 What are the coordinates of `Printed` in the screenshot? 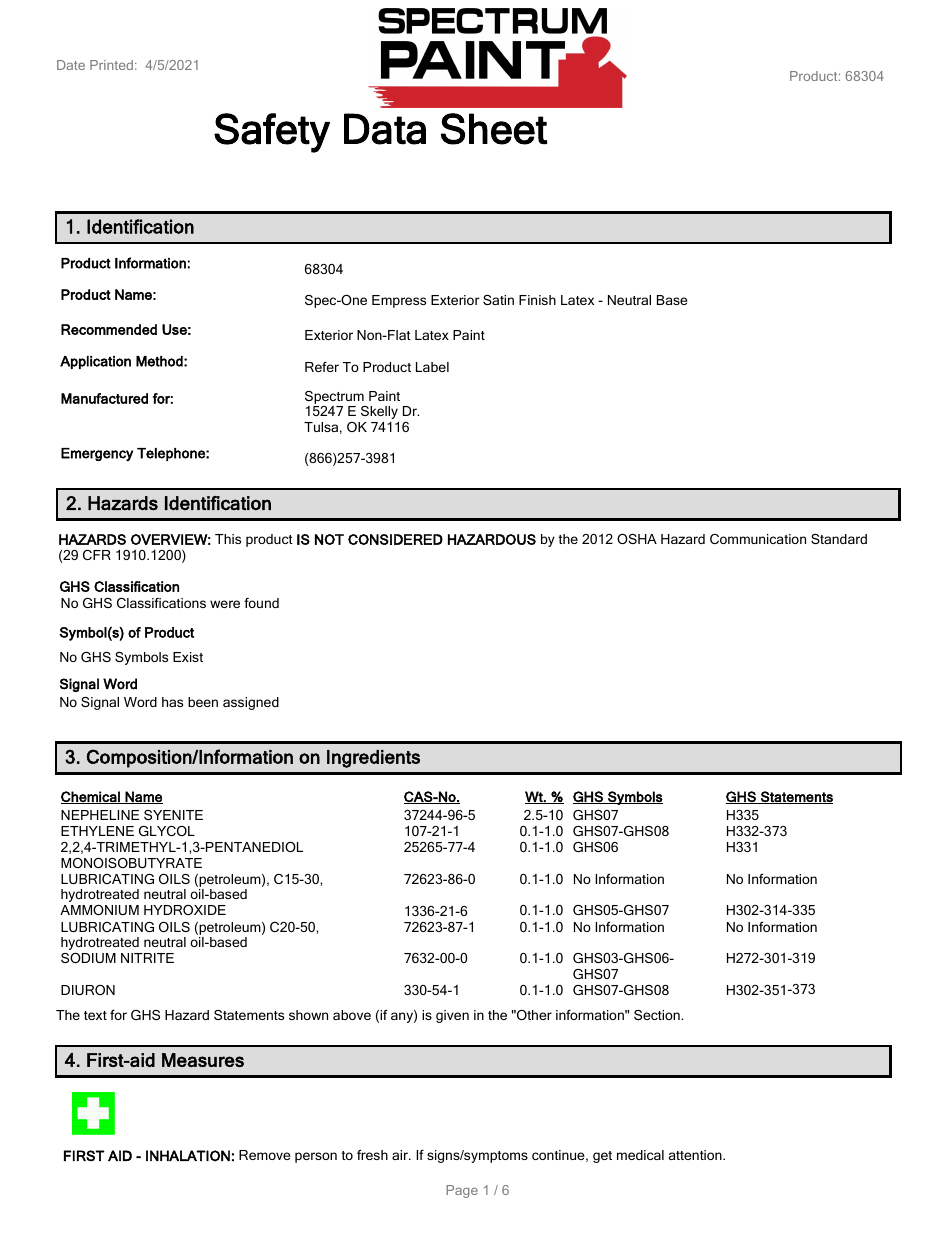 It's located at (111, 65).
